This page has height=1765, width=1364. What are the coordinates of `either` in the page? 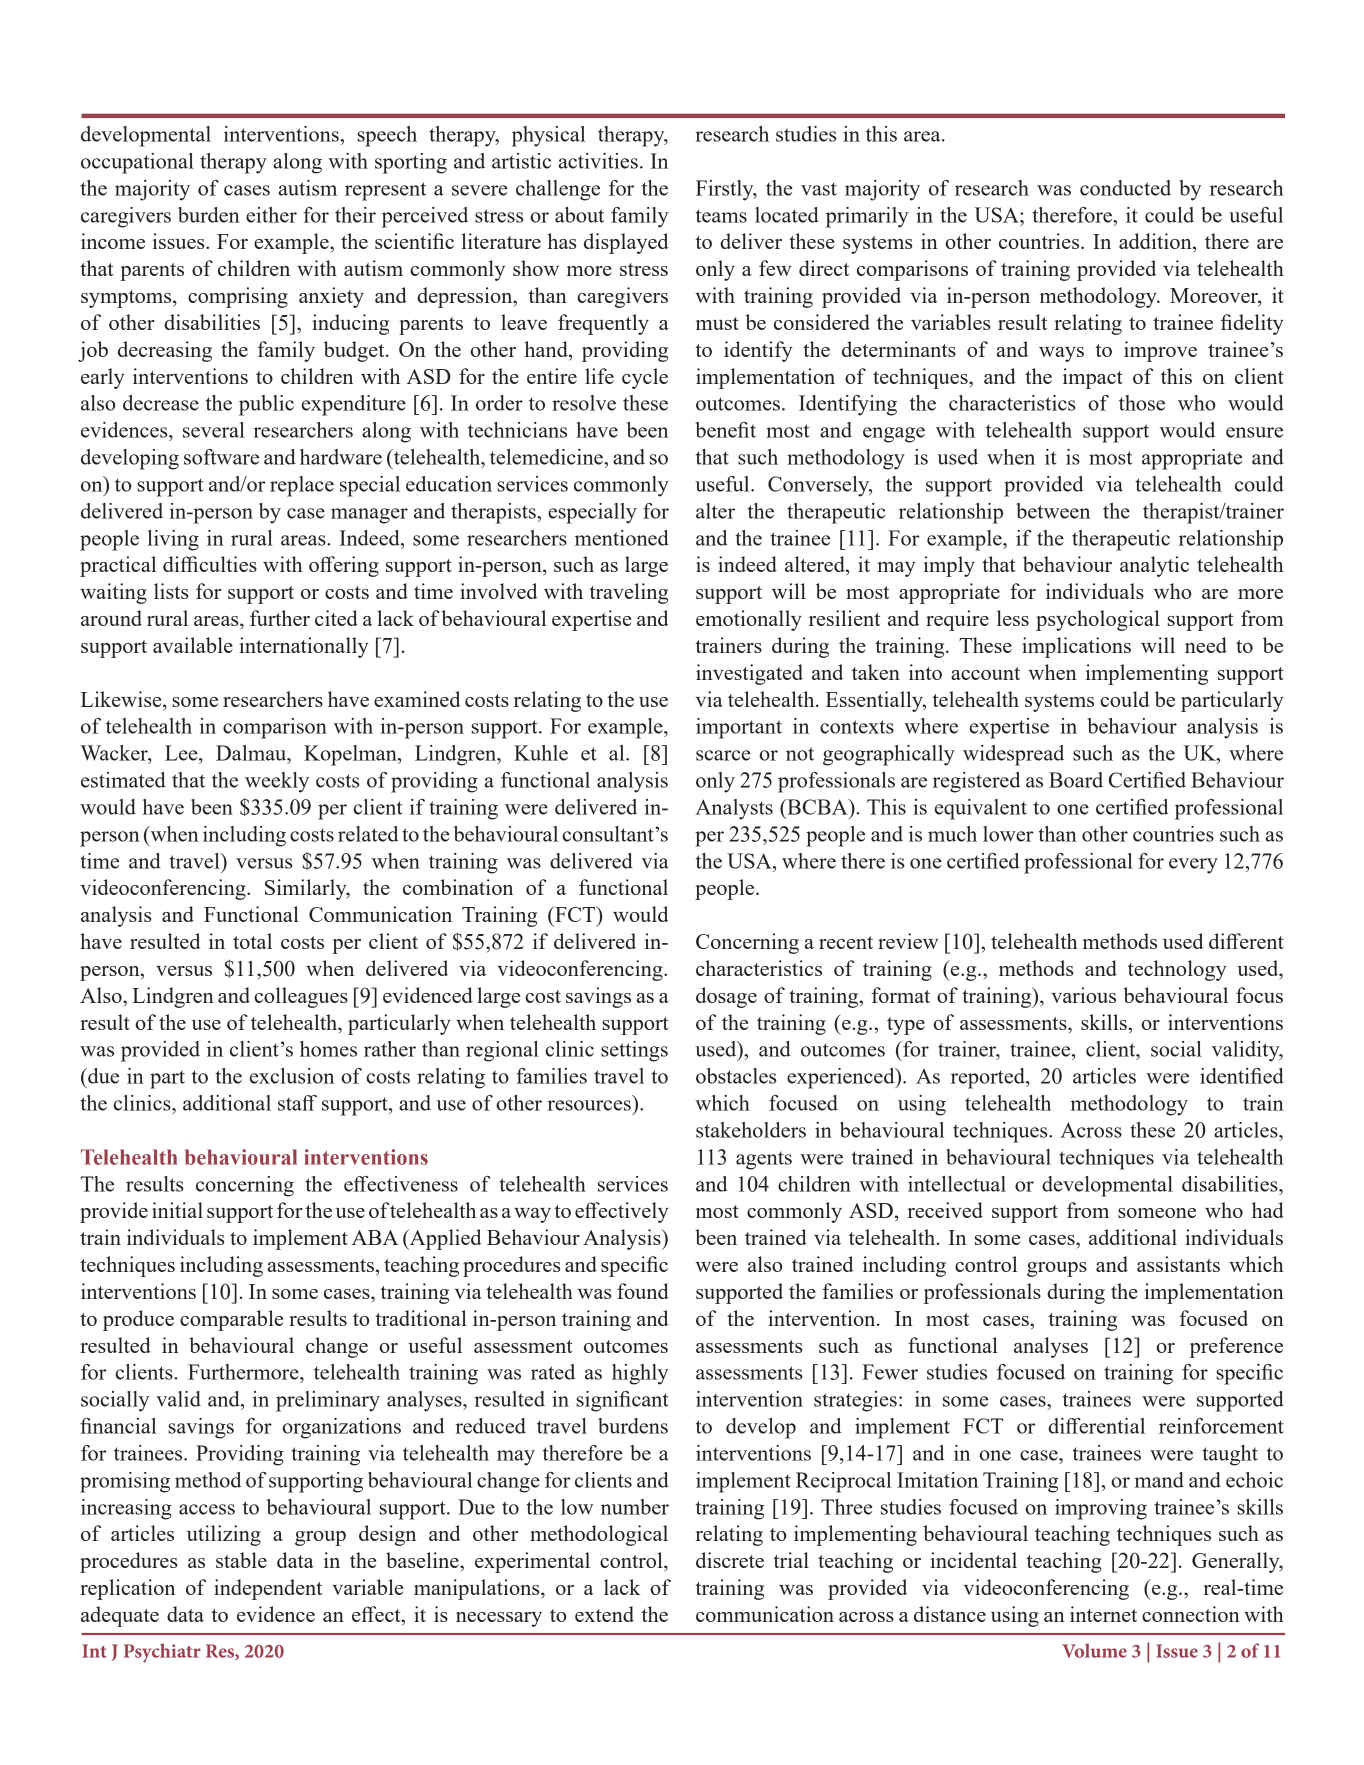 It's located at (271, 215).
